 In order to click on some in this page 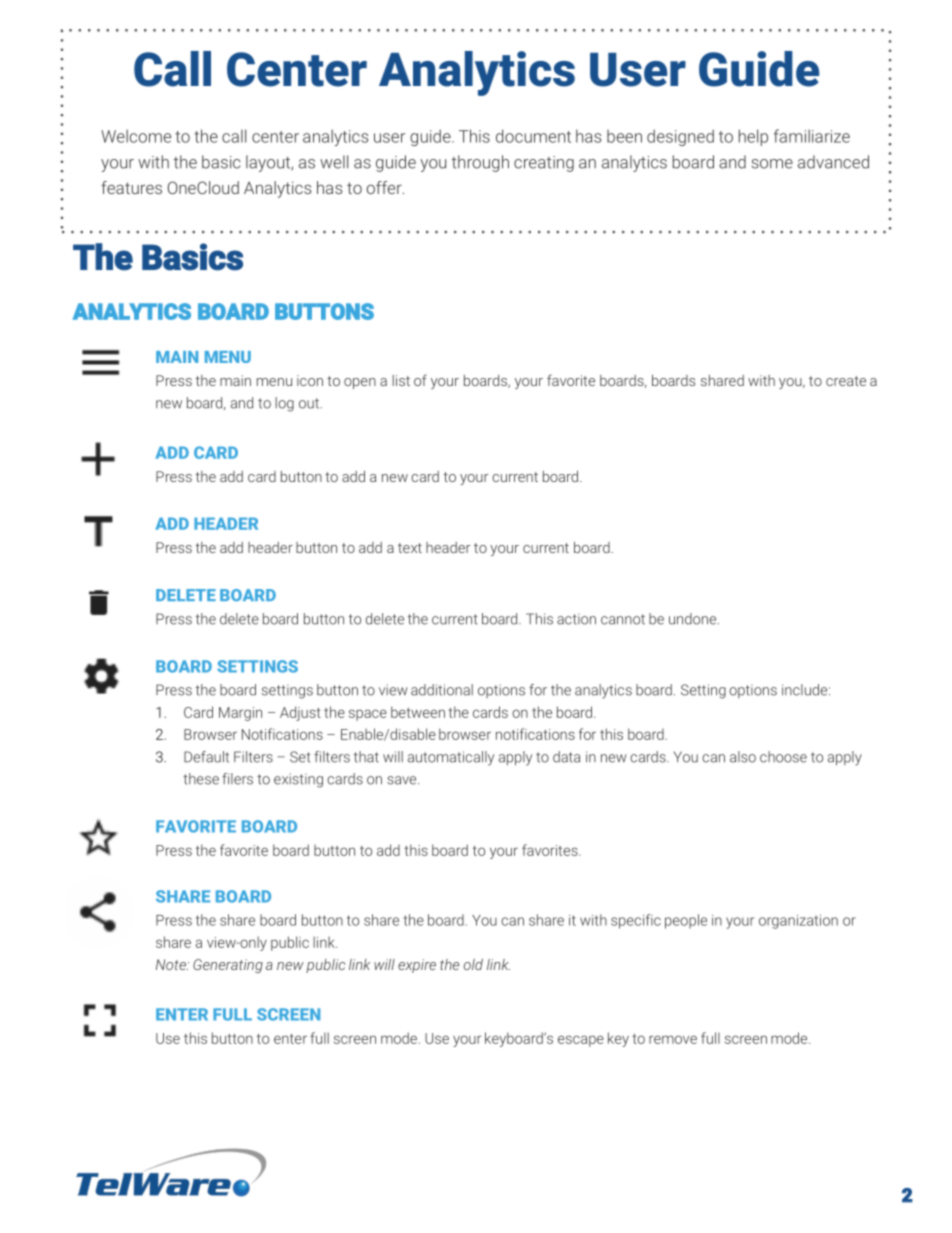, I will do `click(772, 164)`.
